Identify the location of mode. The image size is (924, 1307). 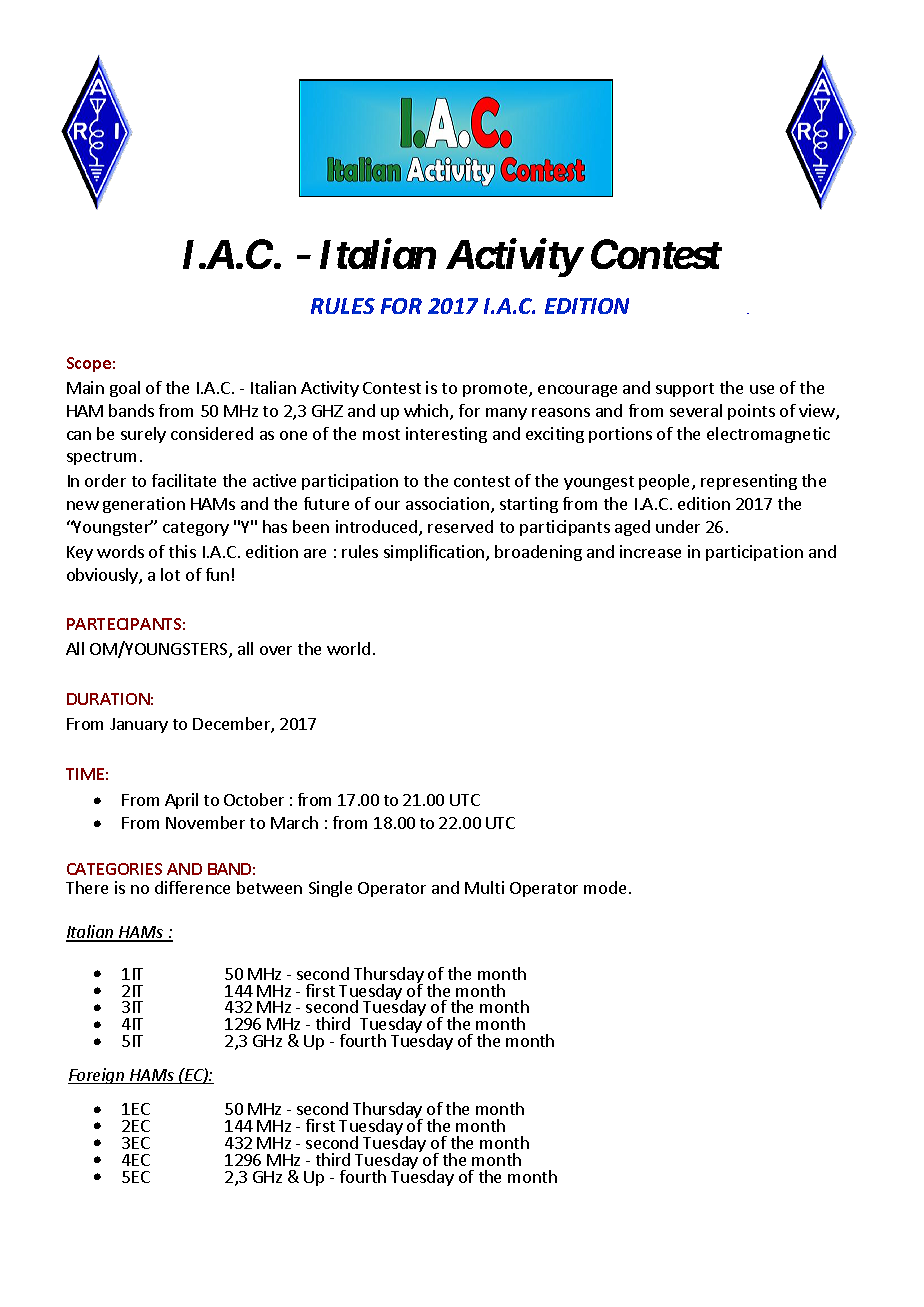
(605, 887).
